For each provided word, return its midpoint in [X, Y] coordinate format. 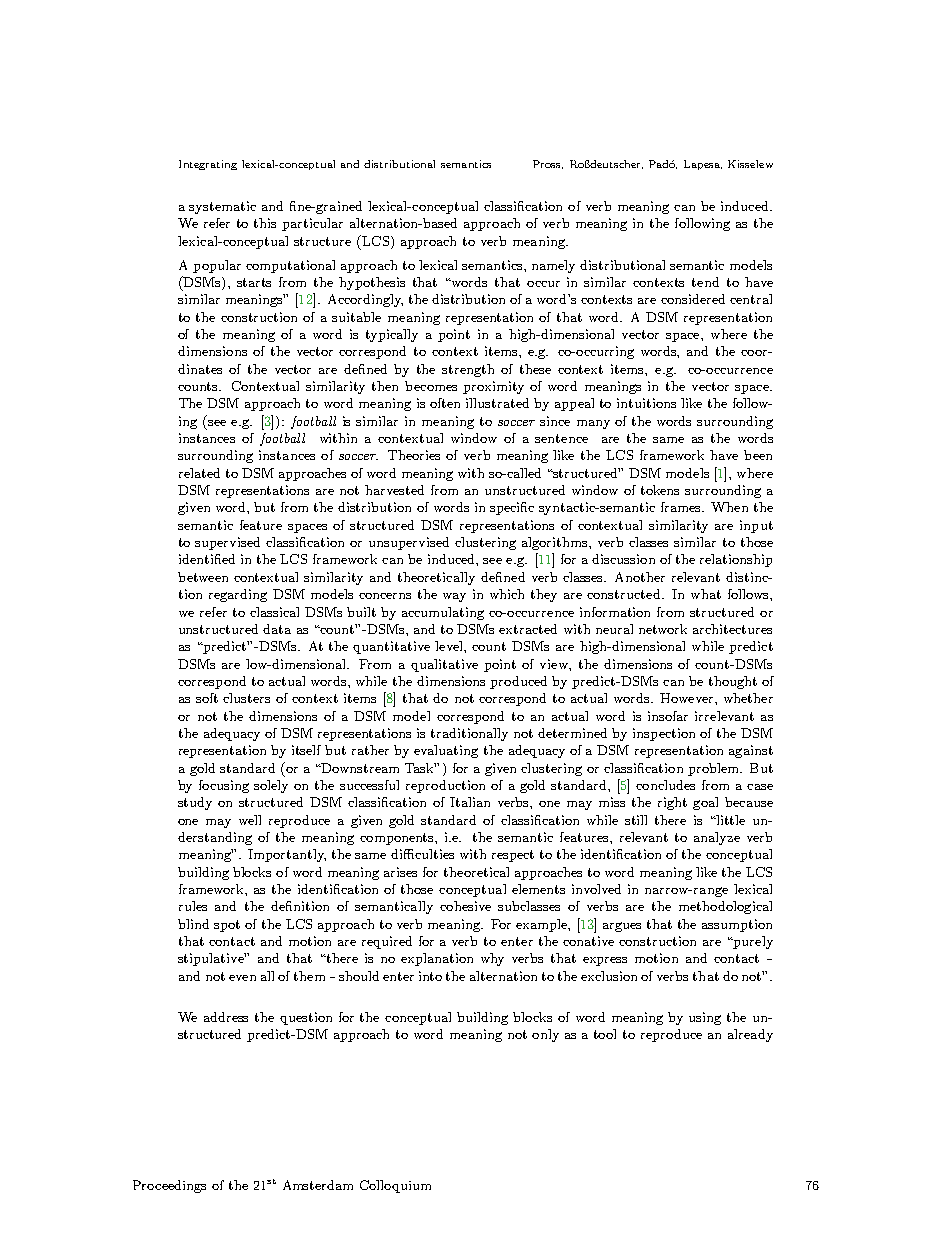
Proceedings [169, 1186]
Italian [470, 802]
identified [207, 559]
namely [553, 266]
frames [682, 507]
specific [512, 508]
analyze [717, 838]
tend [705, 282]
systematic [222, 207]
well [250, 820]
